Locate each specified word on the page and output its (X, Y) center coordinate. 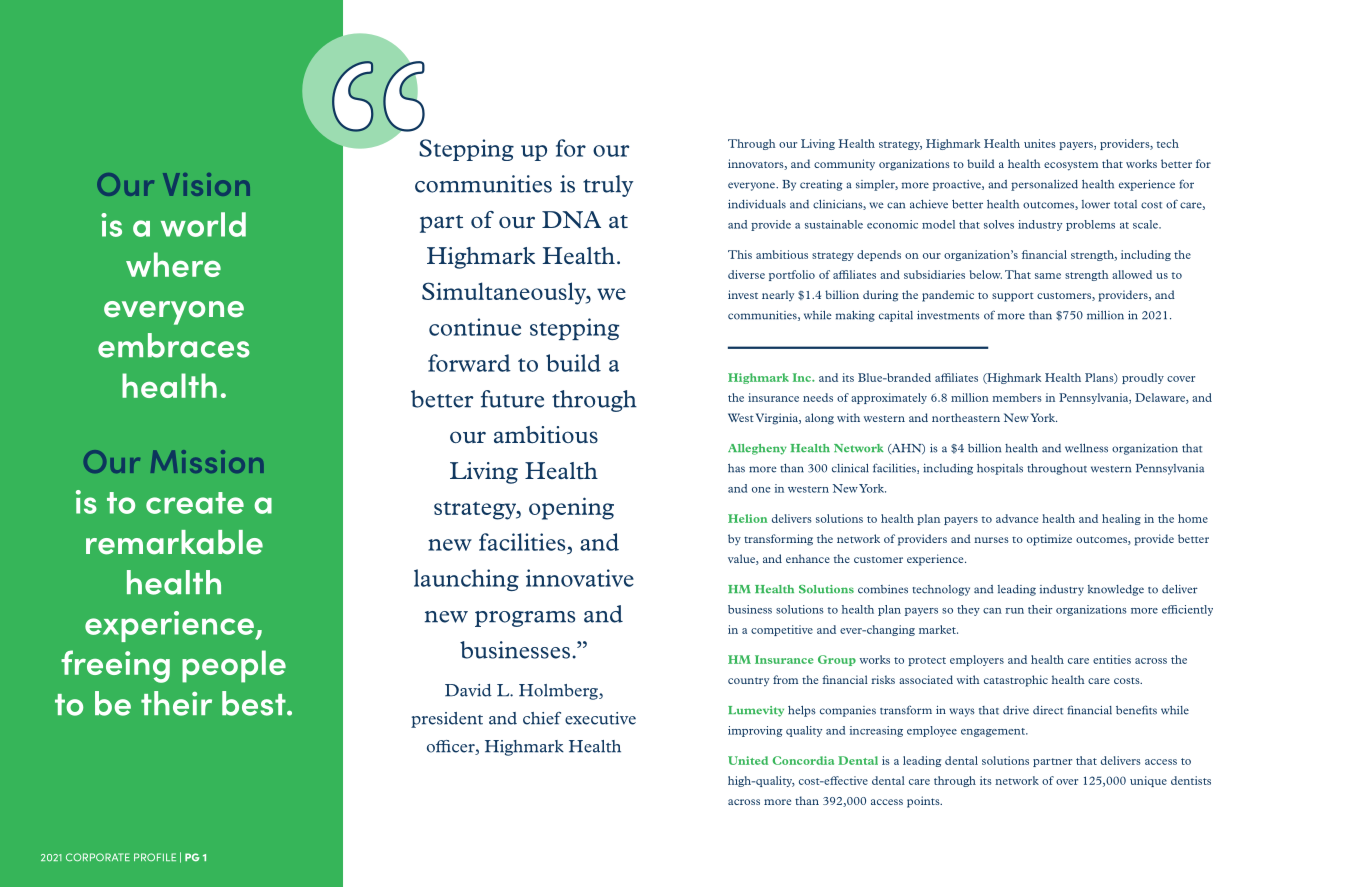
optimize (1049, 540)
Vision (206, 184)
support (1013, 297)
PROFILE (155, 857)
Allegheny (757, 449)
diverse (746, 274)
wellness (1086, 448)
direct (1048, 710)
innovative (580, 578)
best (255, 703)
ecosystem (1071, 166)
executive (600, 718)
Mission (207, 461)
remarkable (174, 542)
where (173, 264)
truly (608, 186)
